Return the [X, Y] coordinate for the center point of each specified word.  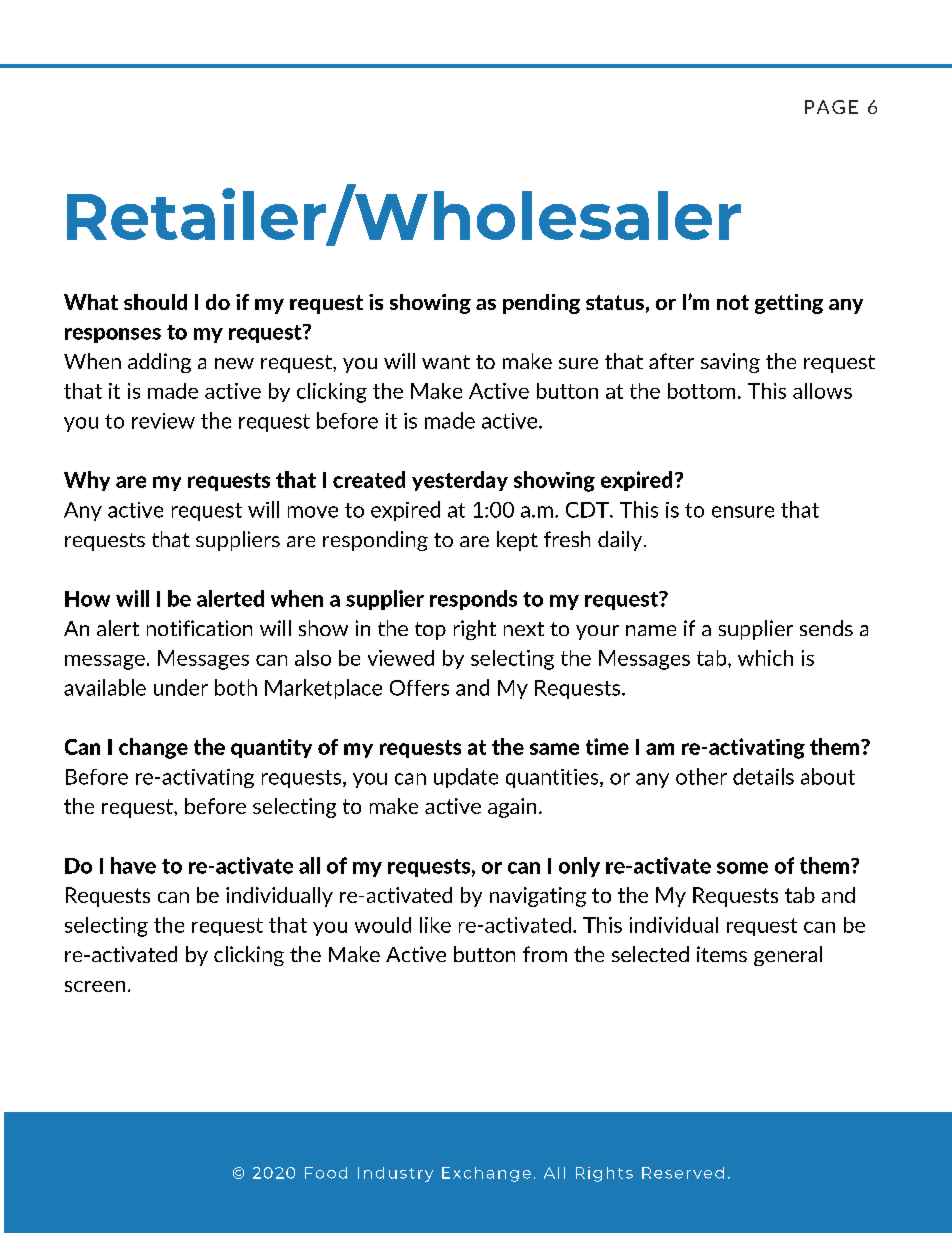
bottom [701, 391]
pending [541, 304]
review [163, 421]
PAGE [831, 107]
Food [326, 1173]
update [466, 778]
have [133, 865]
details [763, 776]
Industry [395, 1174]
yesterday [460, 481]
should [155, 302]
